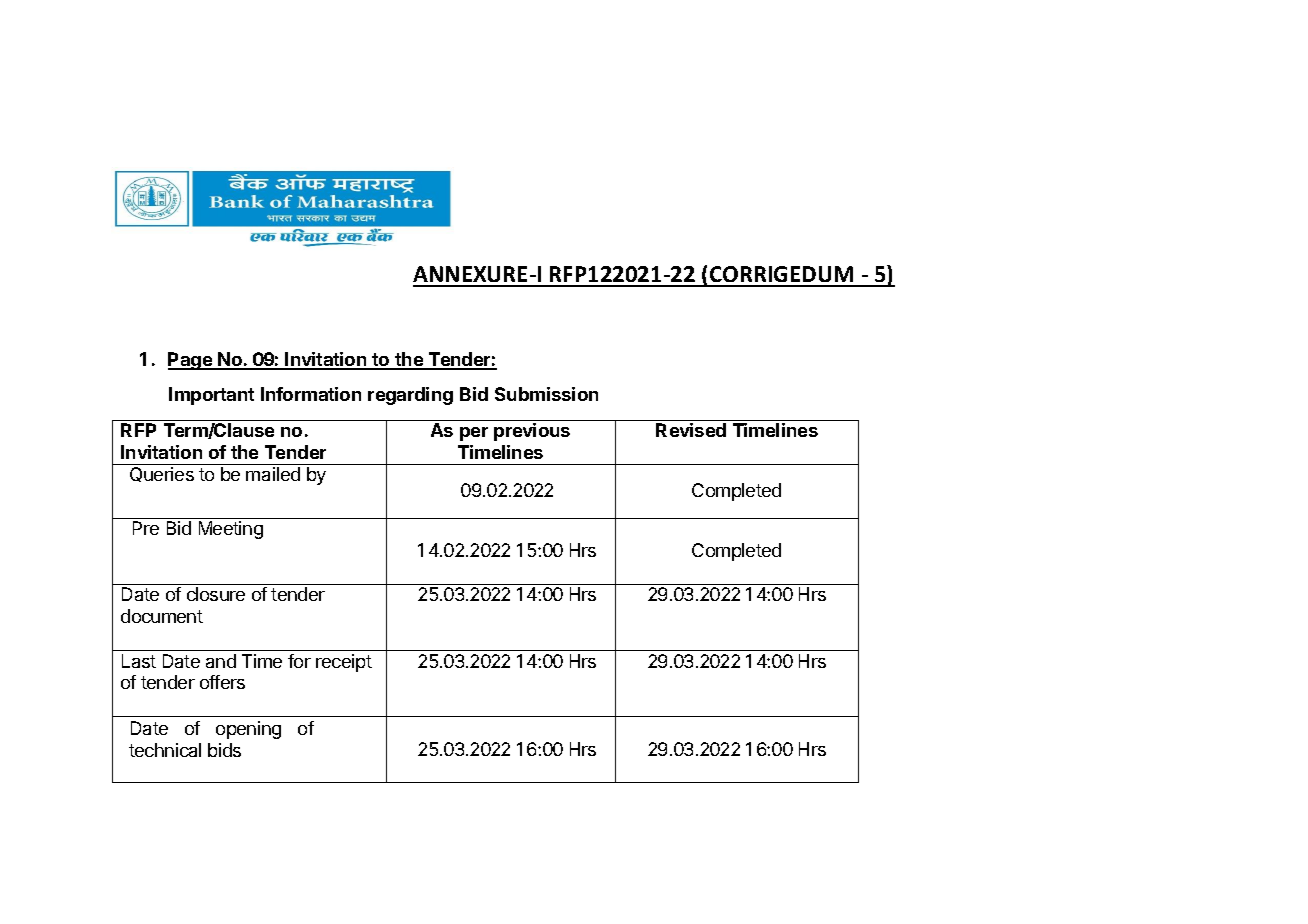 The height and width of the page is (924, 1308). What do you see at coordinates (691, 430) in the page?
I see `Revised` at bounding box center [691, 430].
